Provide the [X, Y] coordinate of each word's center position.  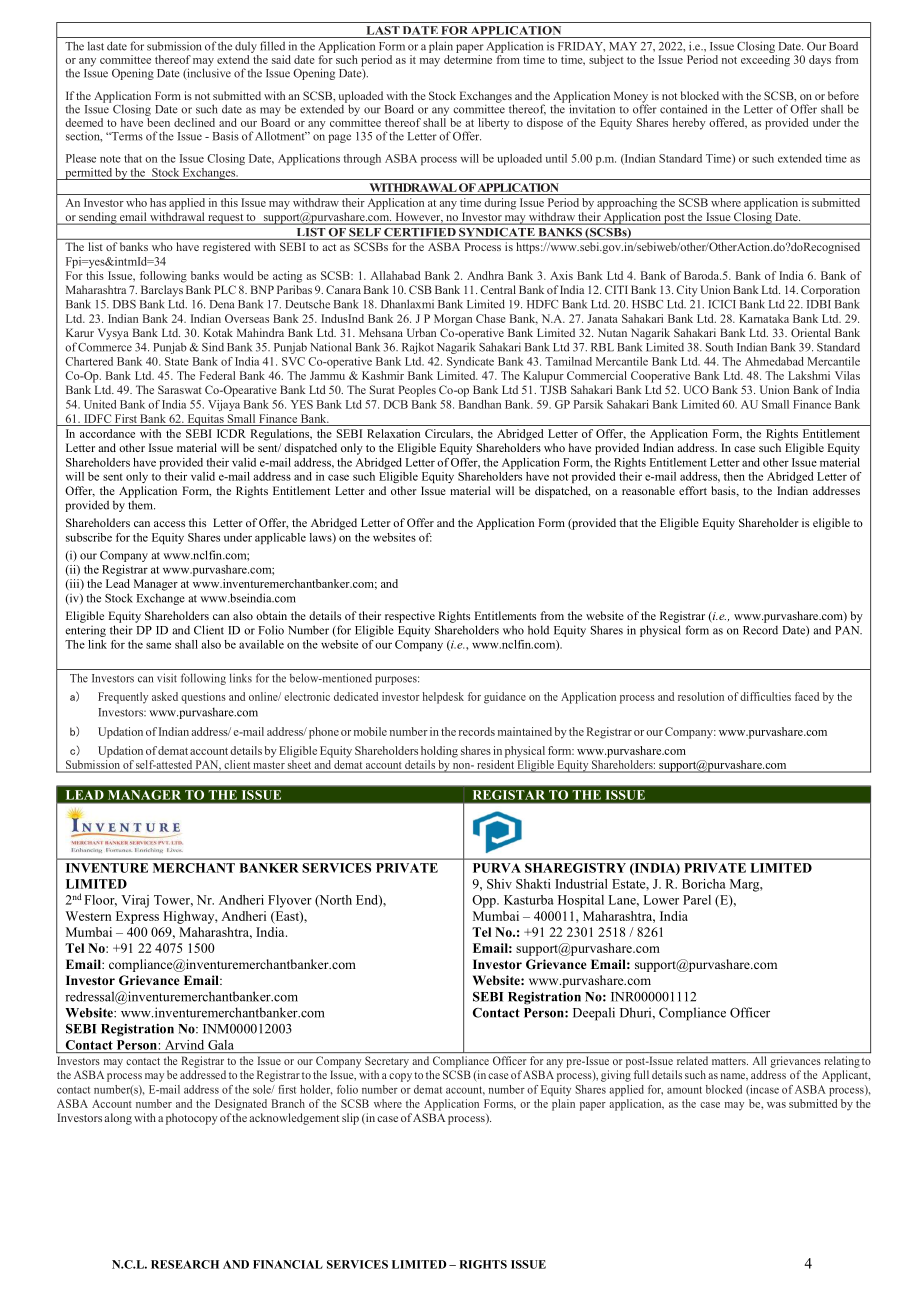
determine [468, 58]
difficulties [765, 696]
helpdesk [443, 698]
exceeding [765, 59]
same [158, 645]
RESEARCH [185, 1264]
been [158, 122]
